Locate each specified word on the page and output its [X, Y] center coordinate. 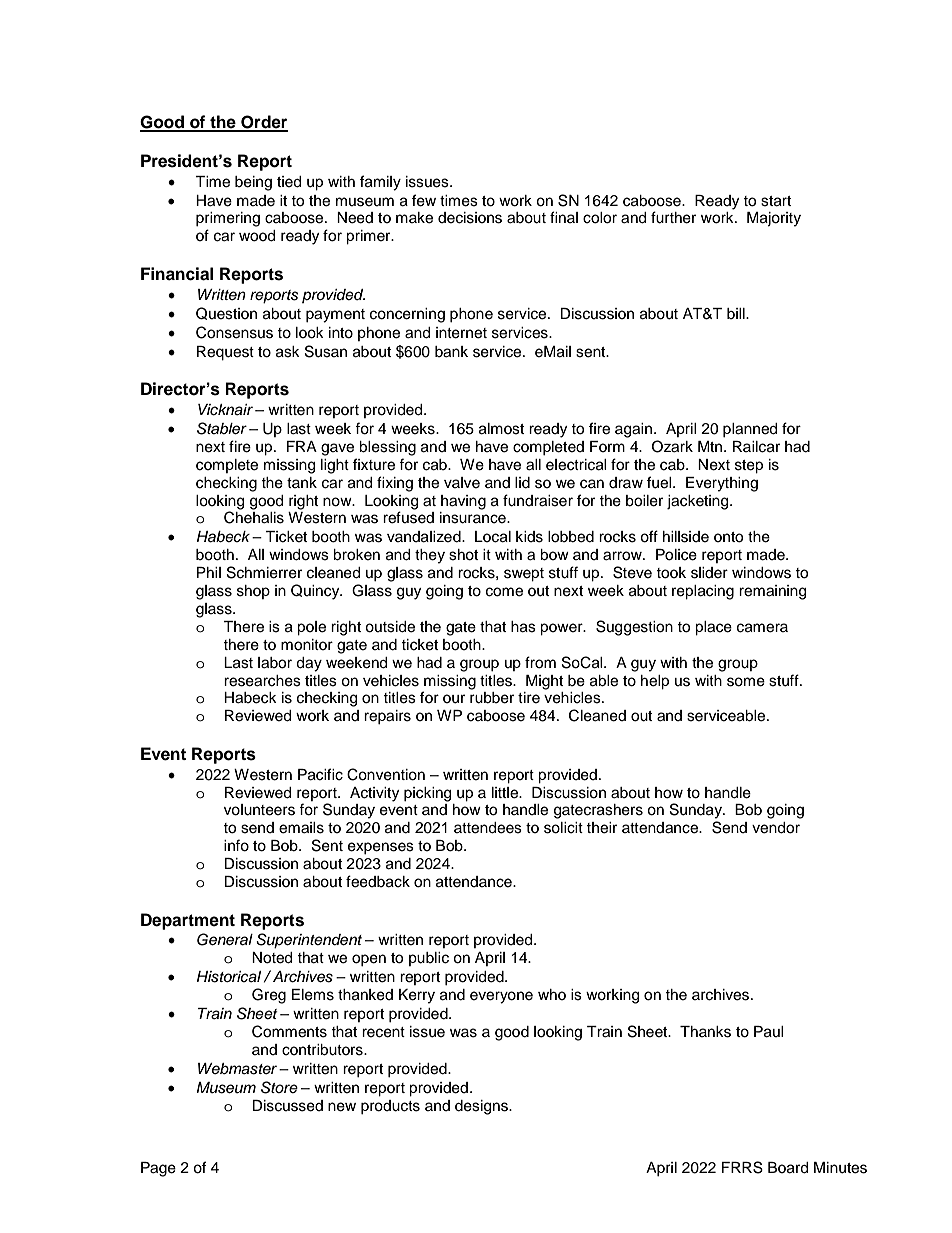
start [776, 201]
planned [750, 430]
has [523, 627]
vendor [776, 828]
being [253, 183]
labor [275, 663]
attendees [488, 828]
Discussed [287, 1106]
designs [482, 1107]
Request [225, 353]
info [236, 845]
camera [762, 628]
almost [501, 429]
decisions [470, 218]
